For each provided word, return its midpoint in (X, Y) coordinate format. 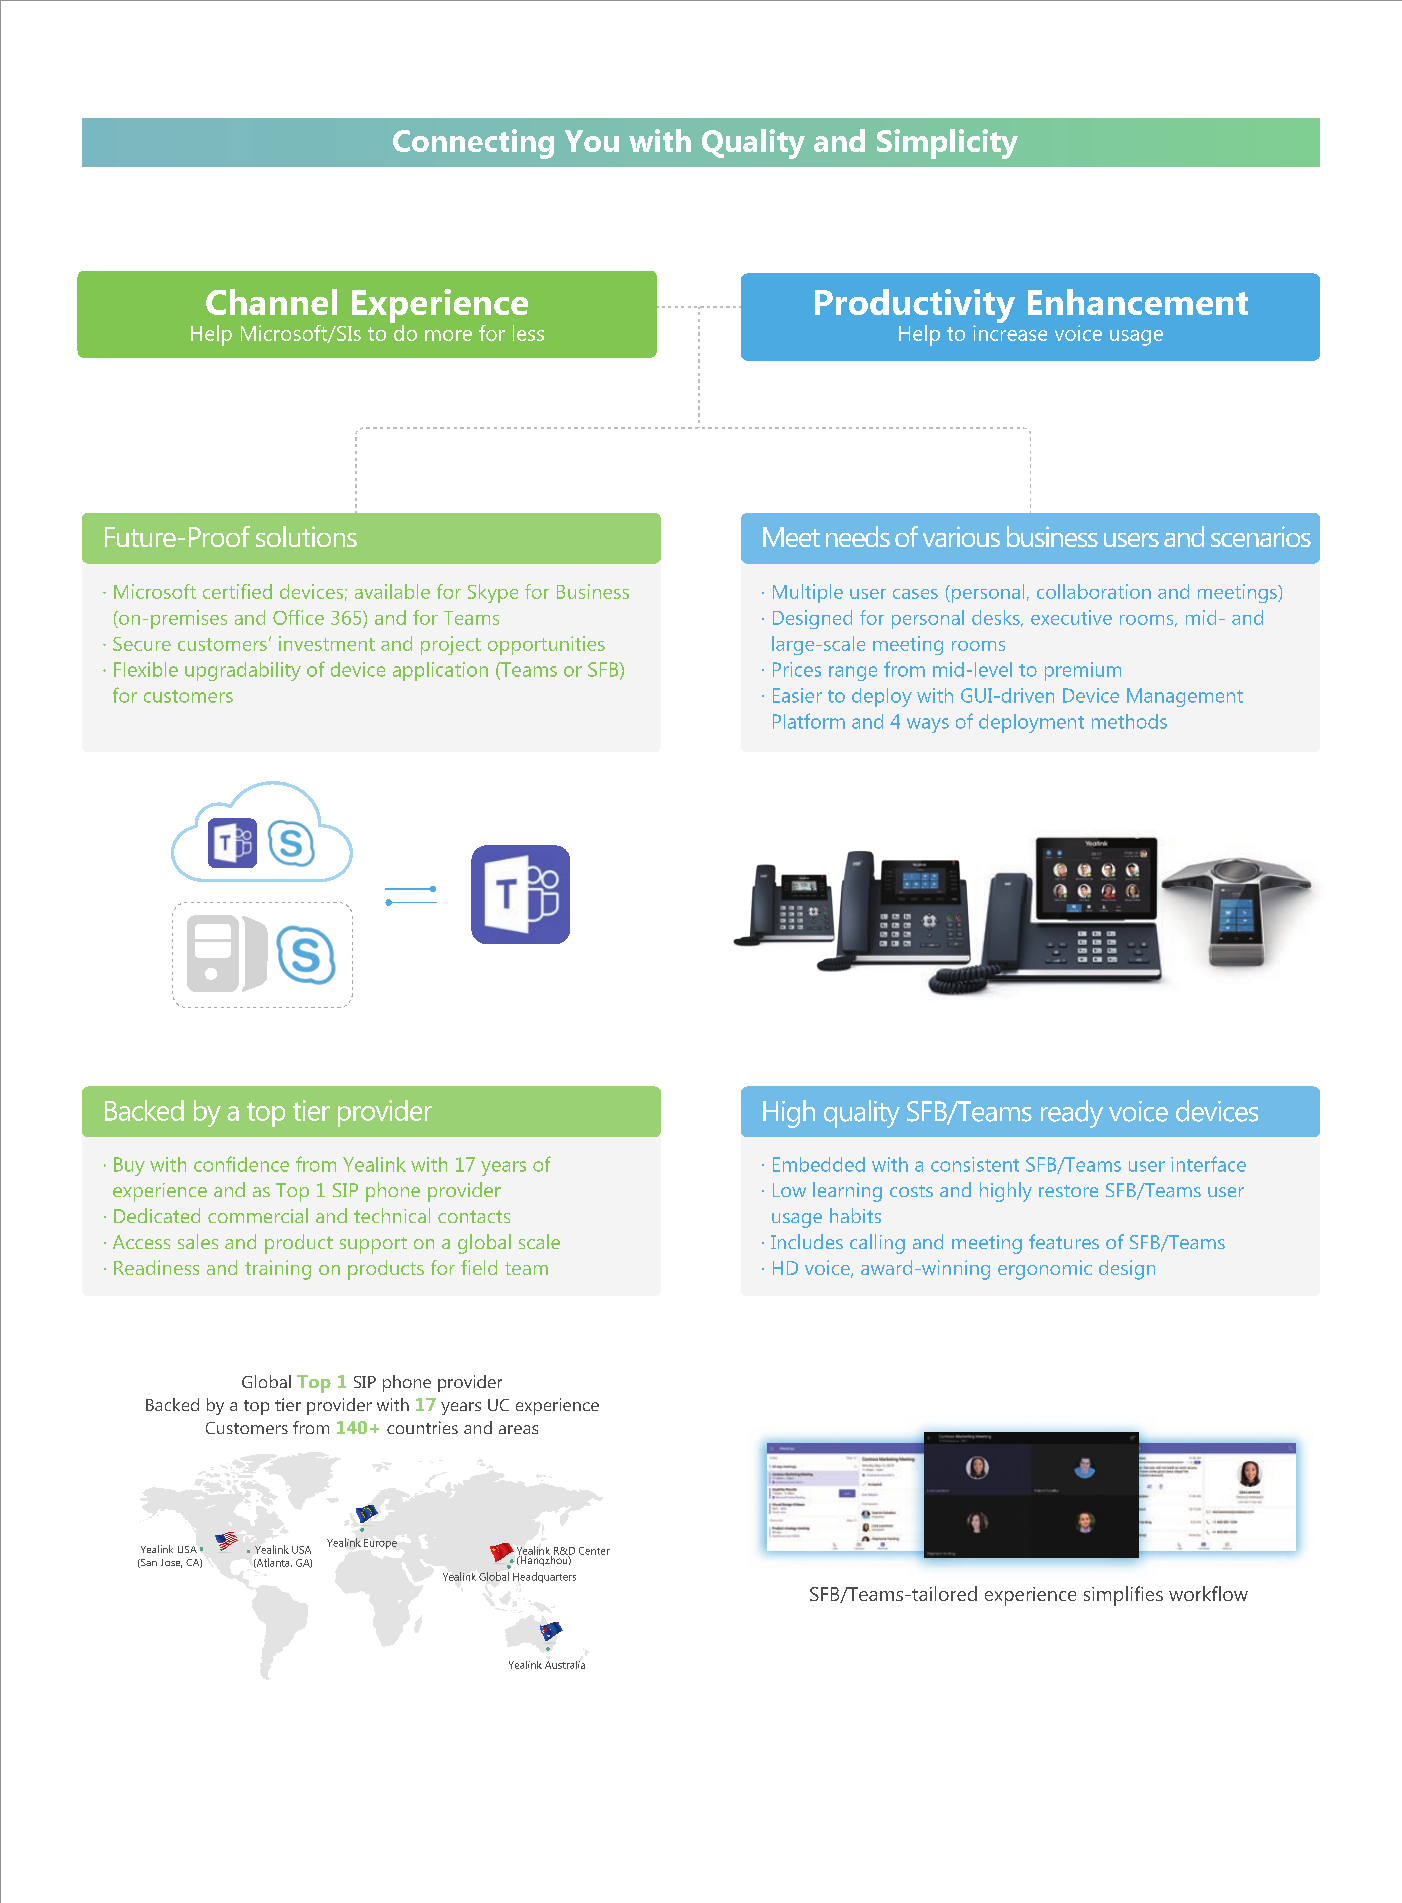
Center (594, 1551)
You (592, 141)
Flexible (146, 669)
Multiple (808, 593)
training (278, 1270)
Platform (809, 721)
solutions (306, 536)
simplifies (1123, 1596)
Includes (807, 1241)
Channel (271, 302)
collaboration (1094, 591)
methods (1129, 721)
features (1064, 1241)
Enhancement (1138, 302)
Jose (171, 1563)
